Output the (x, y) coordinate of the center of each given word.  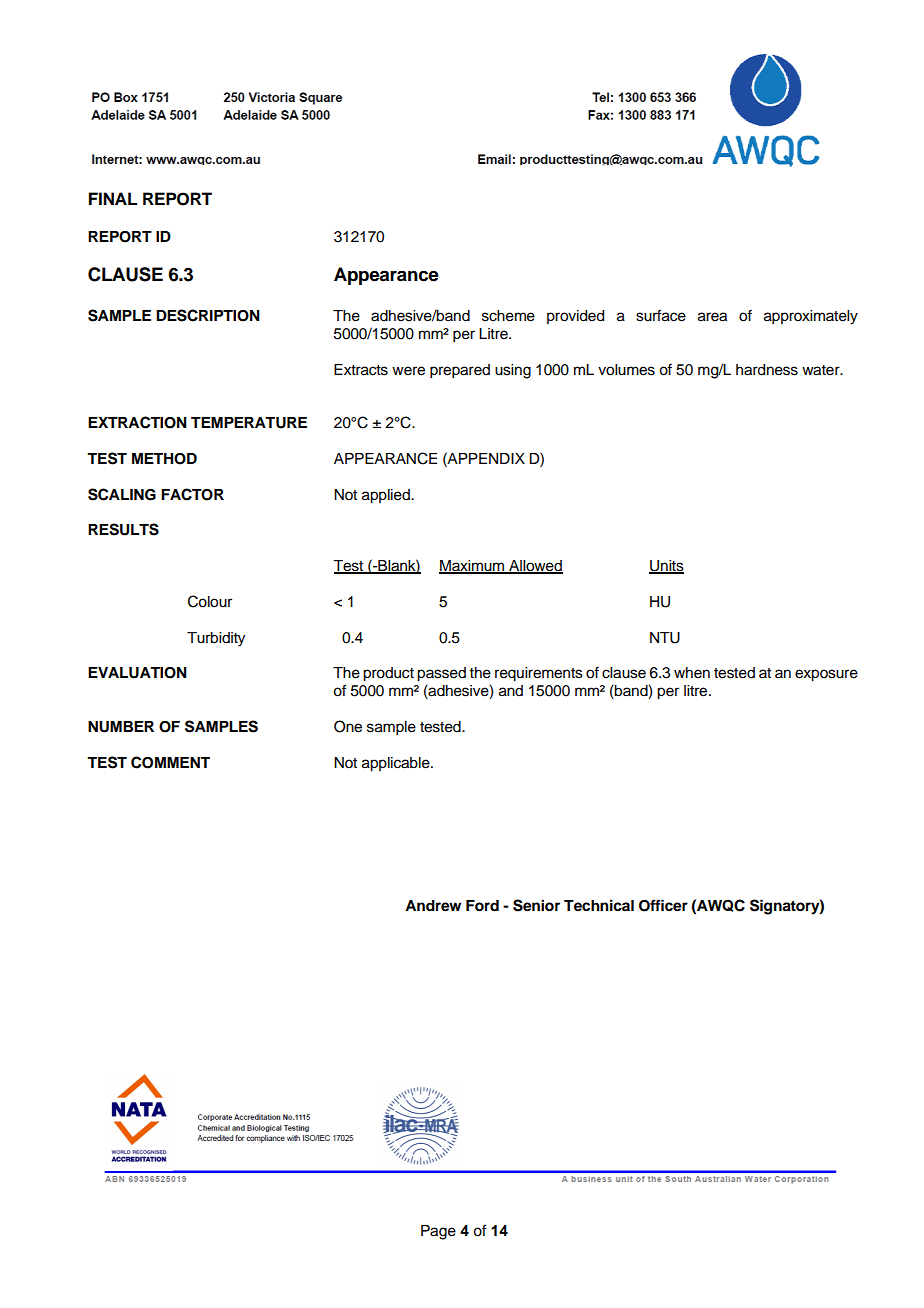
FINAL (113, 198)
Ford (482, 906)
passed (441, 674)
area (712, 317)
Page (438, 1232)
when (692, 673)
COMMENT (170, 762)
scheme (508, 316)
